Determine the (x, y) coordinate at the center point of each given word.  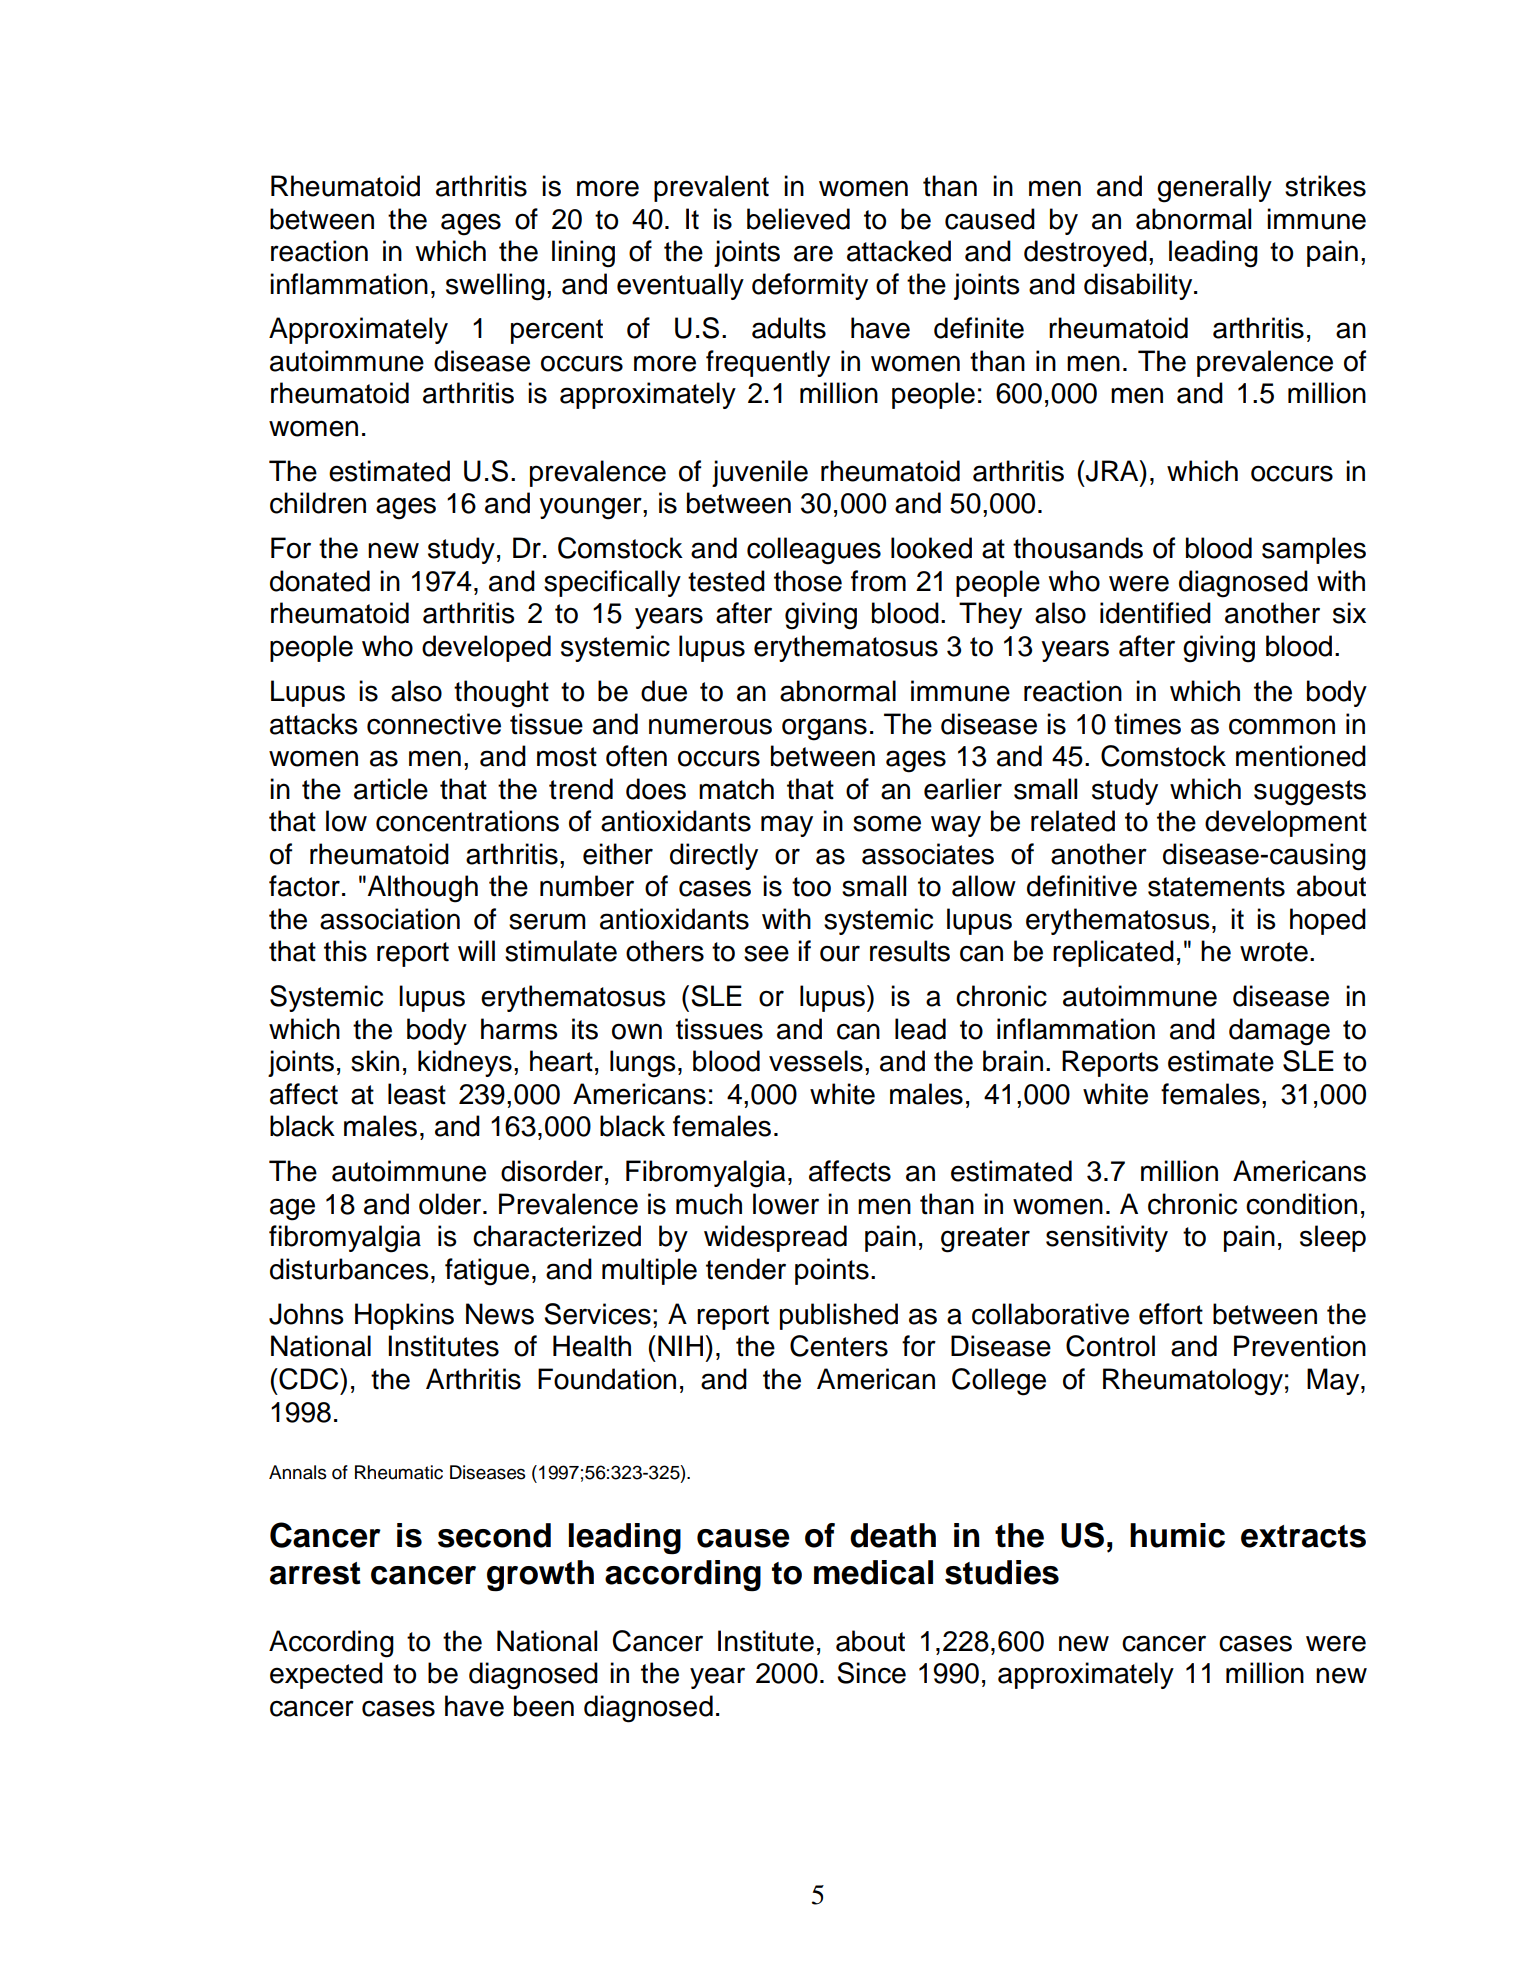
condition (1301, 1204)
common (1282, 726)
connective (434, 724)
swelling (495, 287)
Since (871, 1673)
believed (798, 219)
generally (1214, 189)
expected (326, 1675)
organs (824, 729)
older (451, 1204)
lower (786, 1204)
